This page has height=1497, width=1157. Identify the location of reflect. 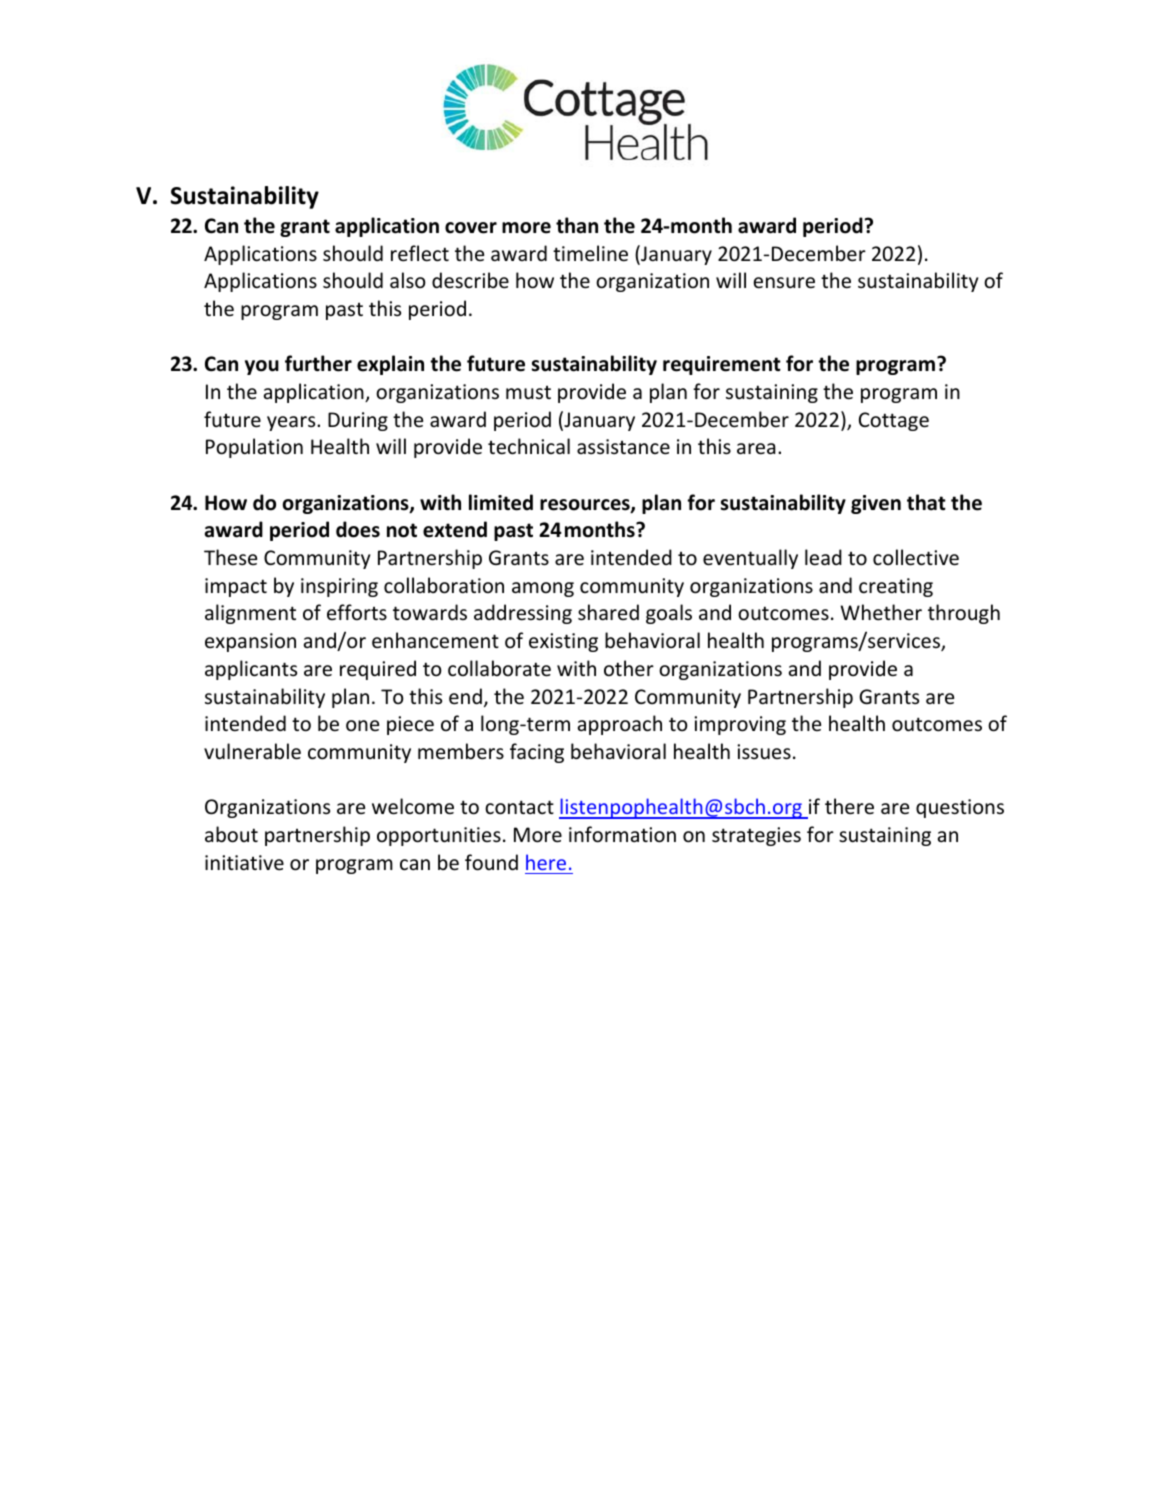
(420, 253).
